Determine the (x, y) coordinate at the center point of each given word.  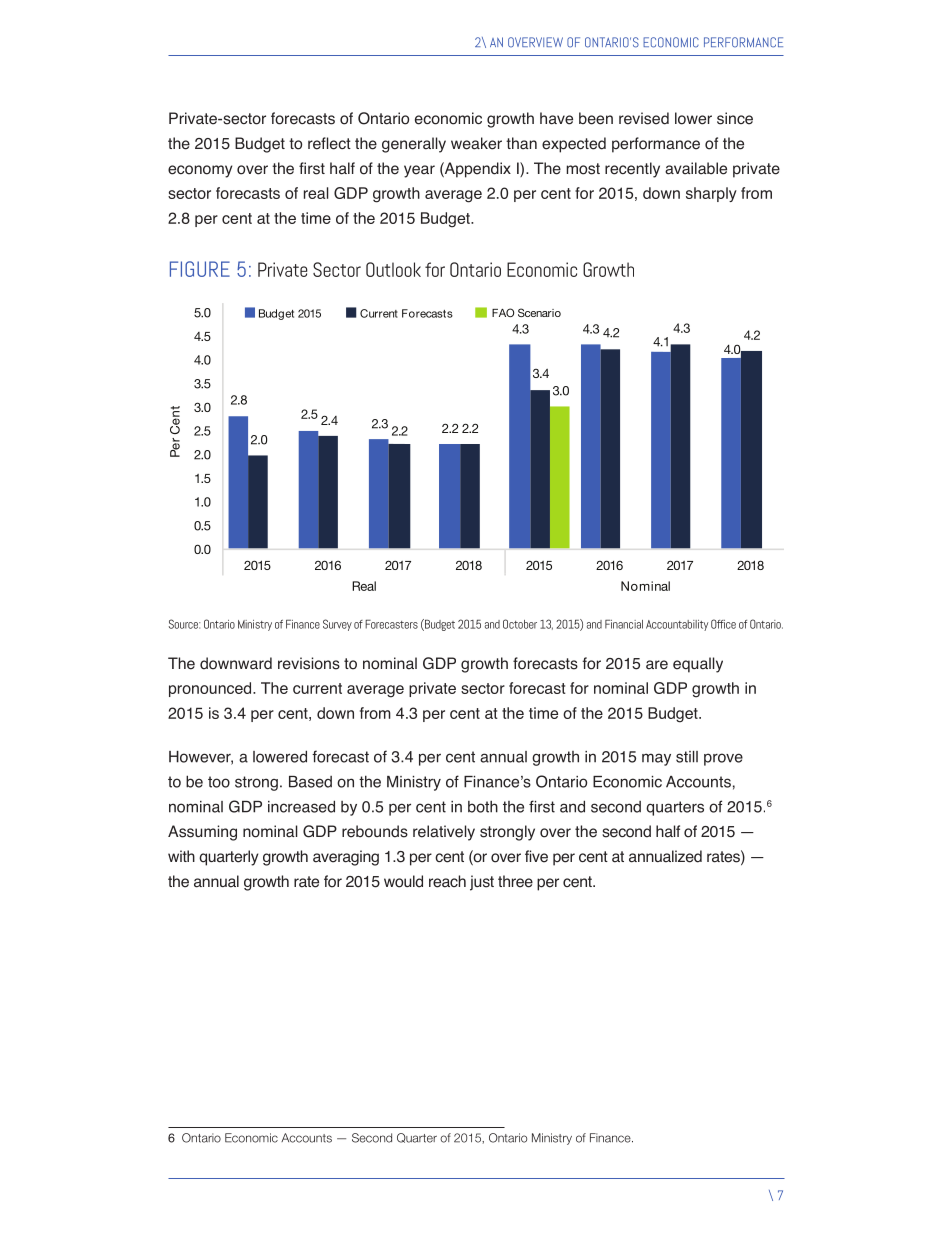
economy (200, 171)
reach (447, 881)
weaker (476, 143)
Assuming (202, 833)
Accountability (677, 625)
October (520, 624)
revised (644, 118)
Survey (337, 625)
